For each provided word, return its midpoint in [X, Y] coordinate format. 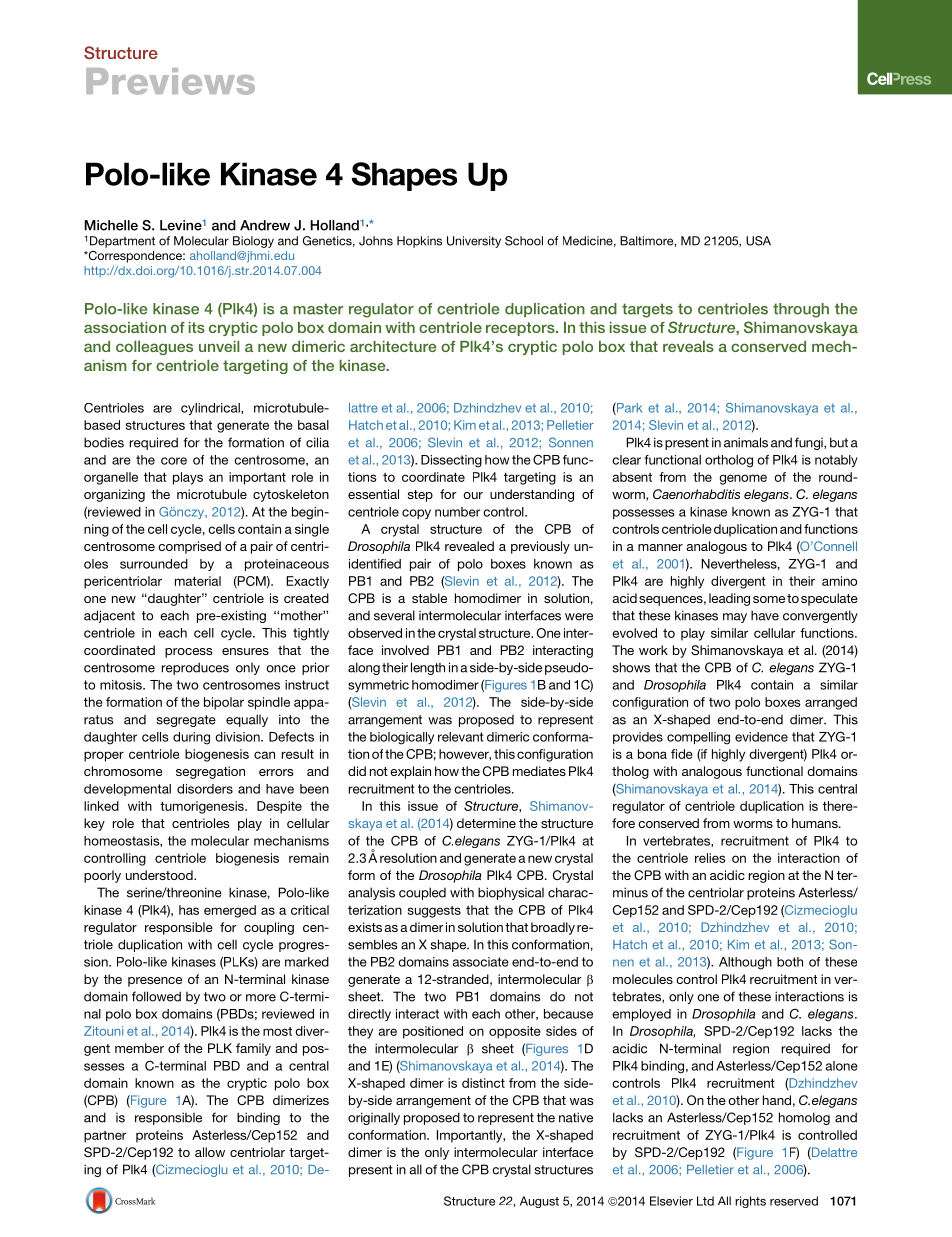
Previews [170, 81]
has [189, 910]
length [428, 668]
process [188, 653]
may [735, 618]
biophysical [511, 893]
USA [758, 241]
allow [210, 1152]
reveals [688, 346]
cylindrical [211, 409]
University [474, 242]
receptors [521, 329]
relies [710, 858]
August [539, 1202]
